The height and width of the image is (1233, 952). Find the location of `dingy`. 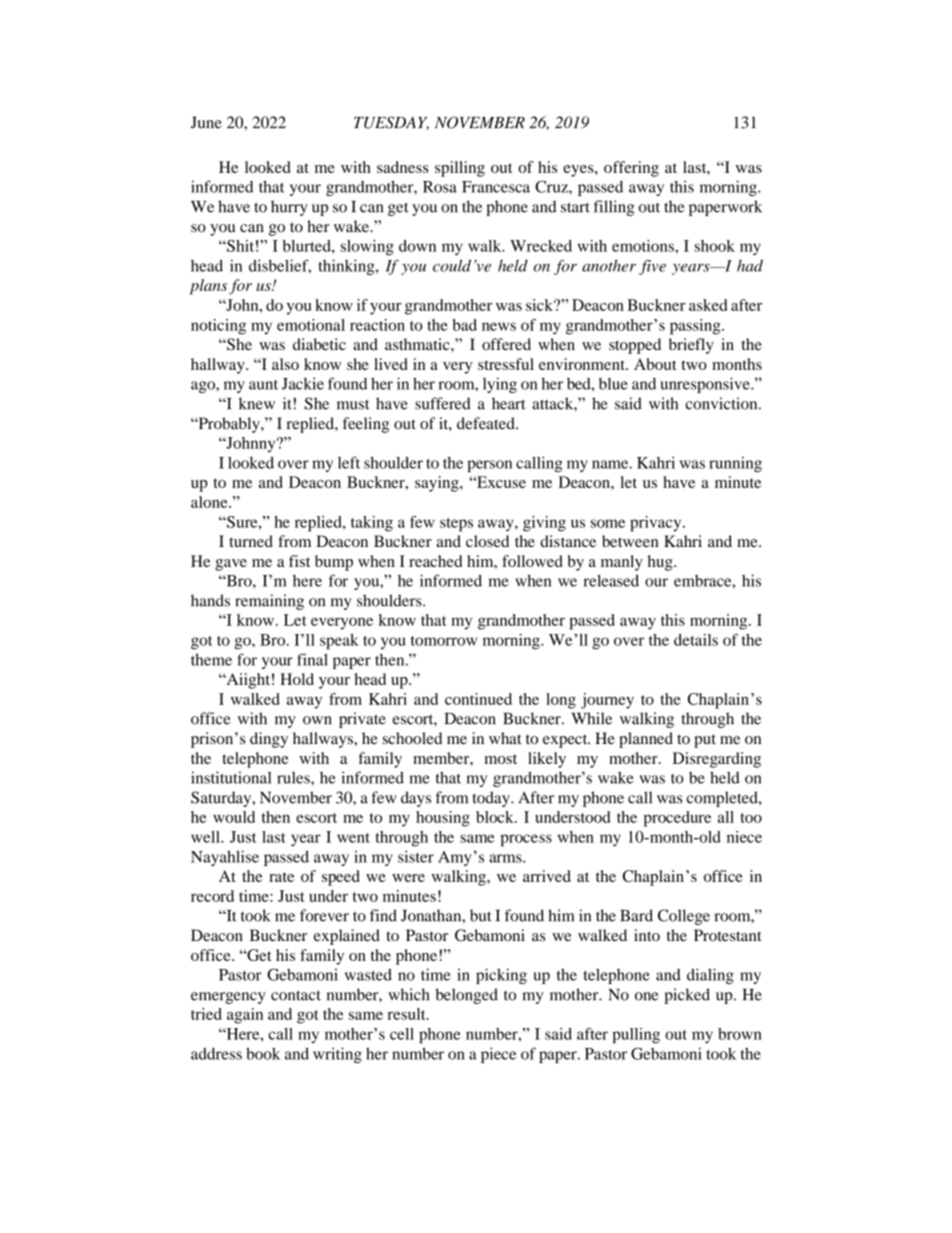

dingy is located at coordinates (269, 740).
